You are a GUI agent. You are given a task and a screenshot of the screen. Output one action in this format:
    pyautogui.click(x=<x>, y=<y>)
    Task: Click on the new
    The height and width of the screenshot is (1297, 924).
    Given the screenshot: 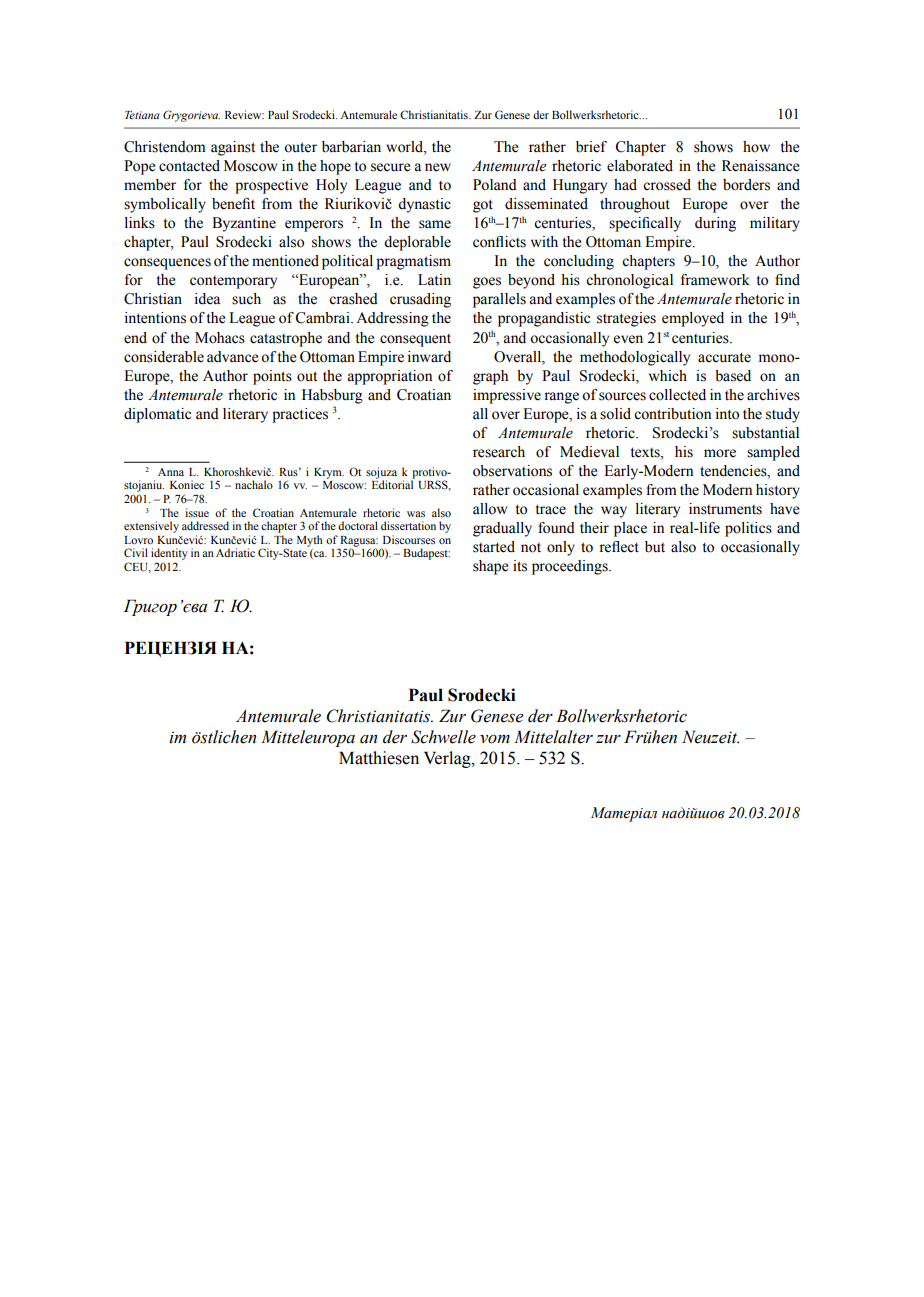 What is the action you would take?
    pyautogui.click(x=438, y=167)
